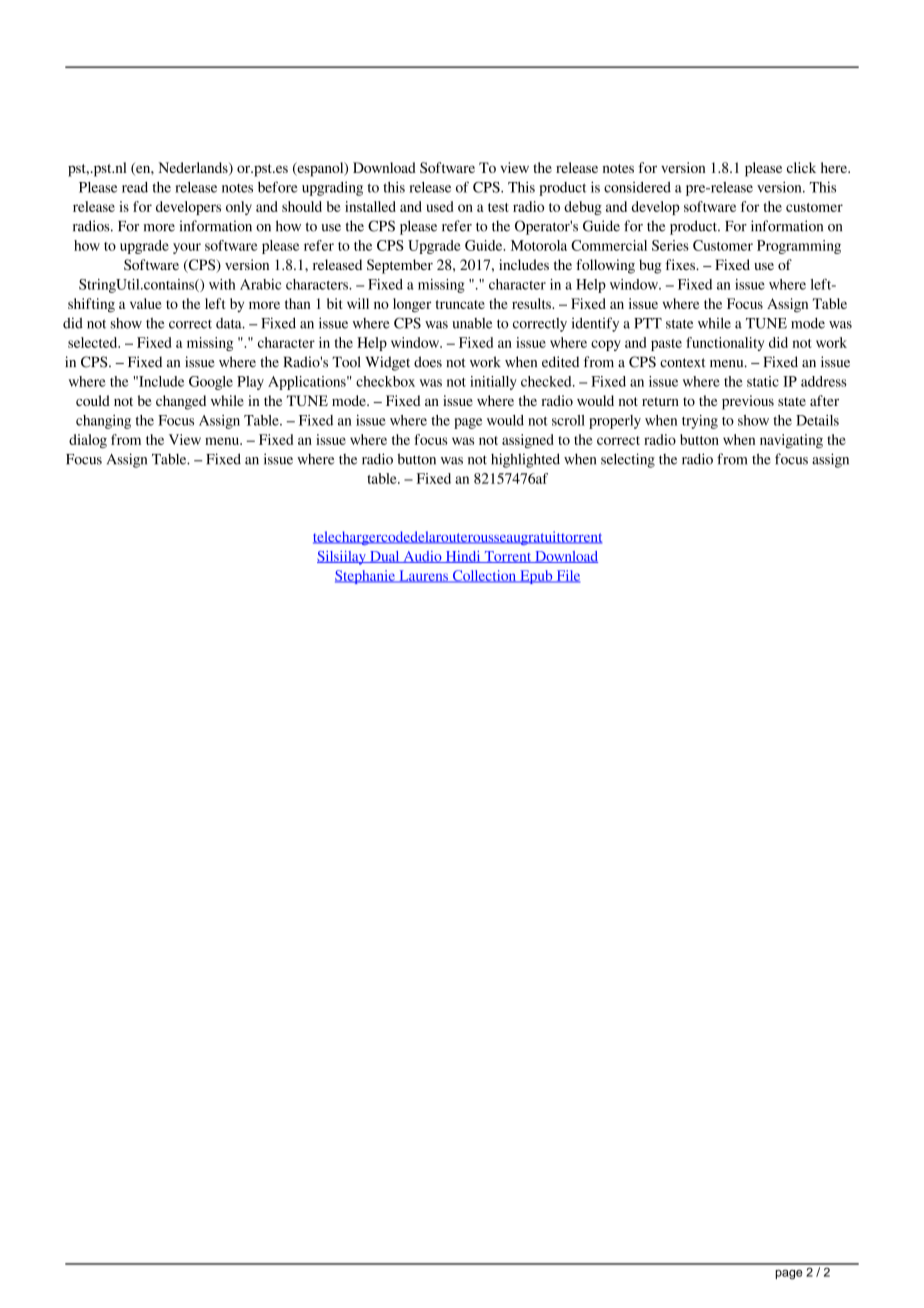  Describe the element at coordinates (791, 441) in the page. I see `navigating` at that location.
